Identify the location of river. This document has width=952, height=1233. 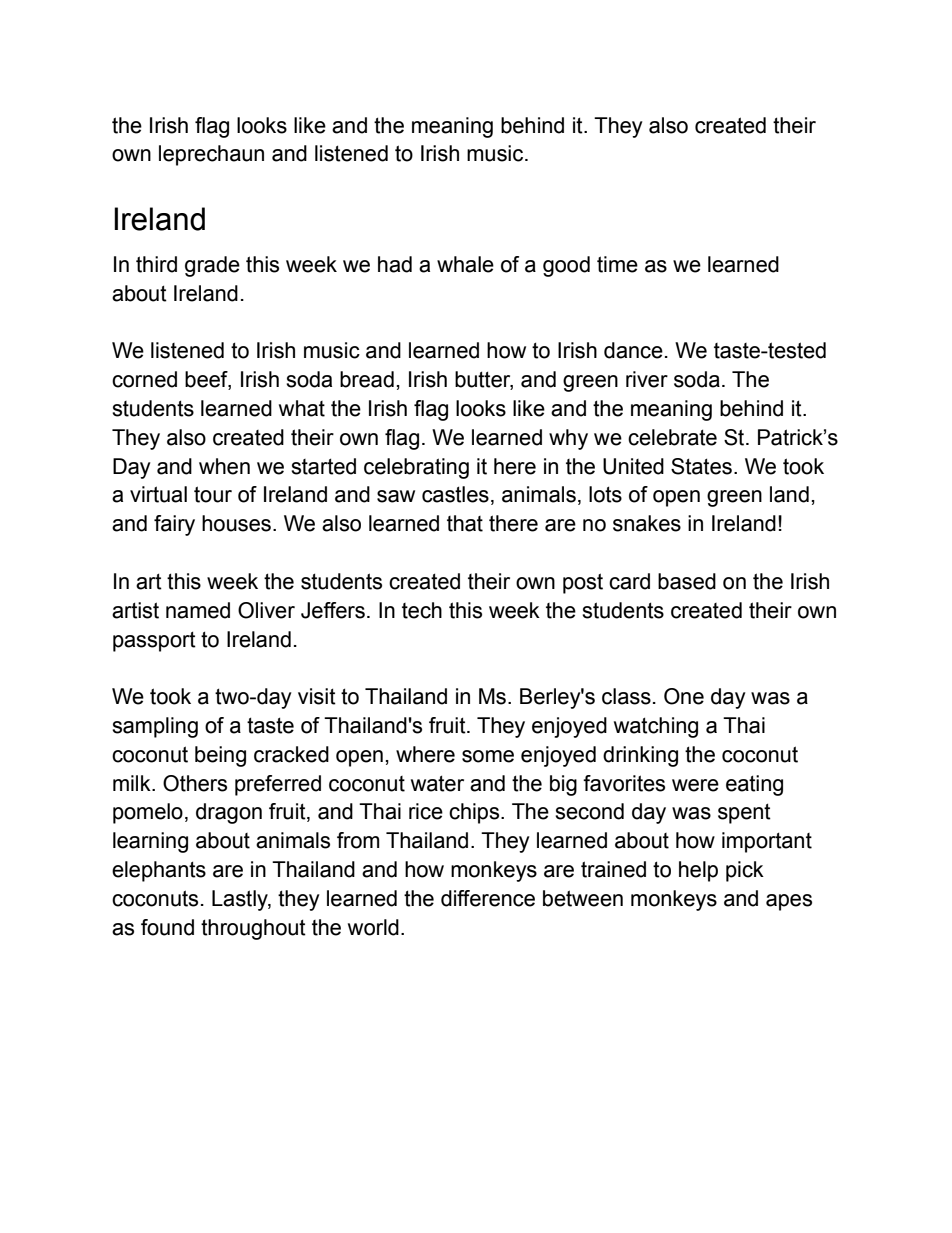
(647, 379).
